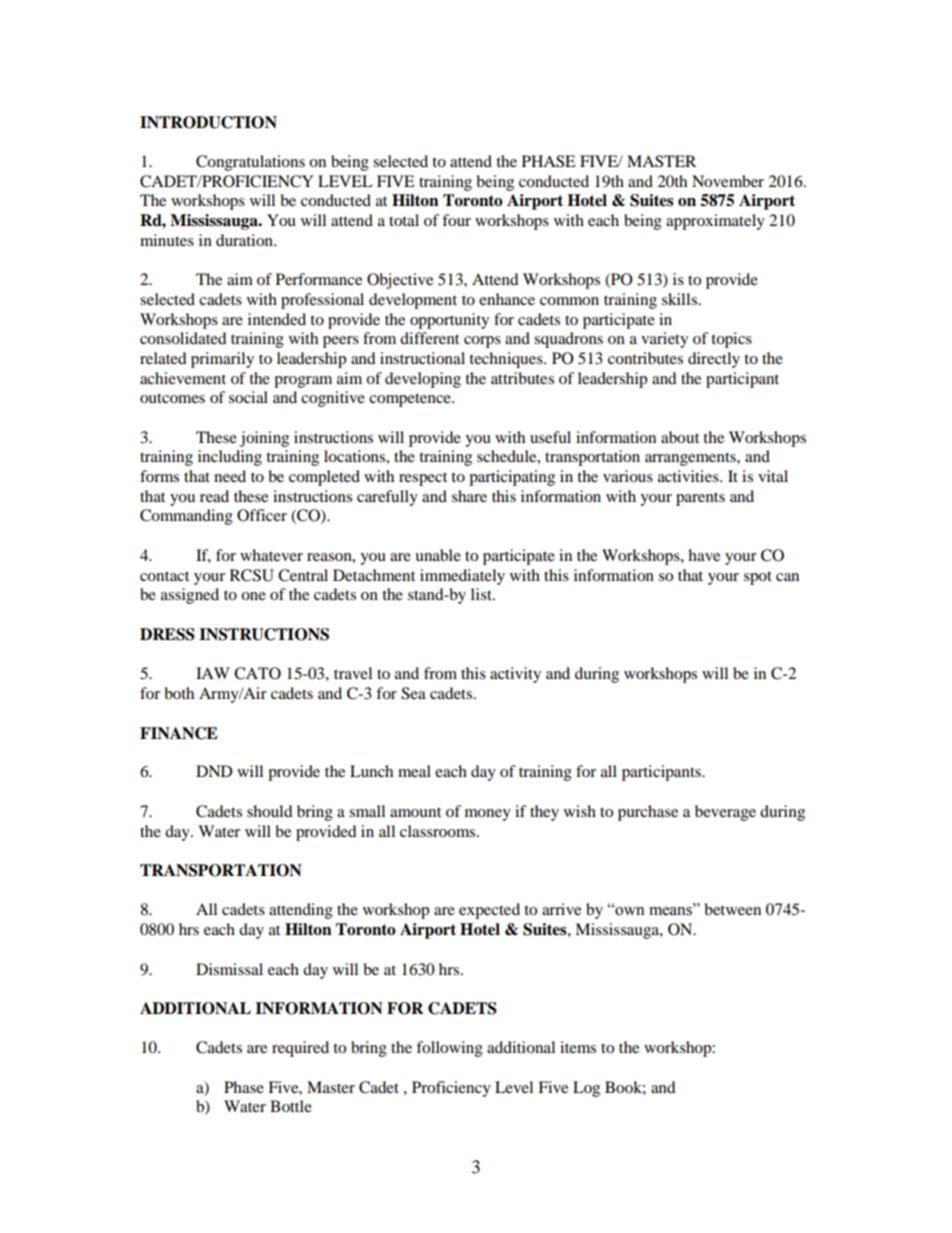  I want to click on arrangements, so click(691, 459).
